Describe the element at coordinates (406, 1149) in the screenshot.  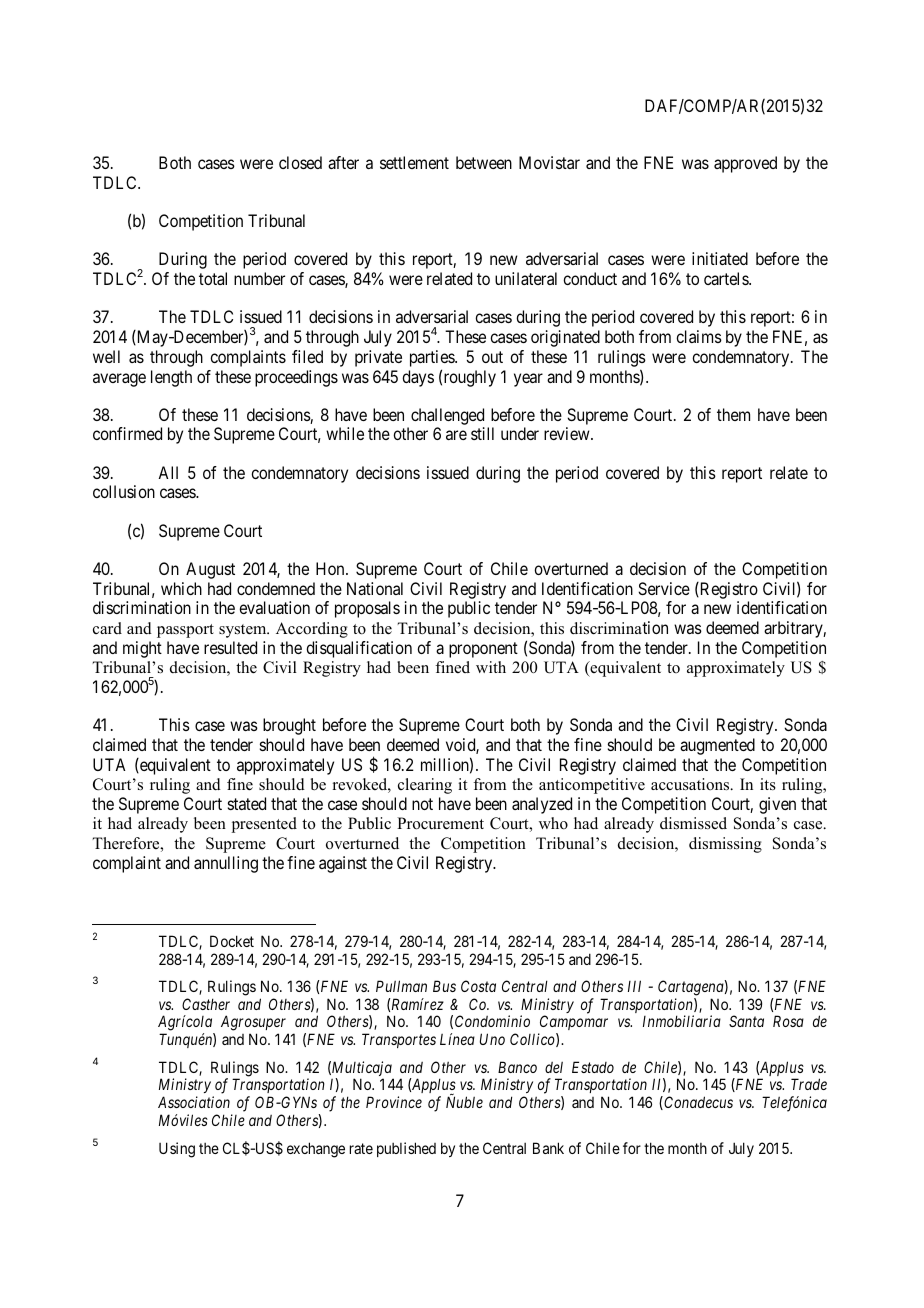
I see `published` at that location.
